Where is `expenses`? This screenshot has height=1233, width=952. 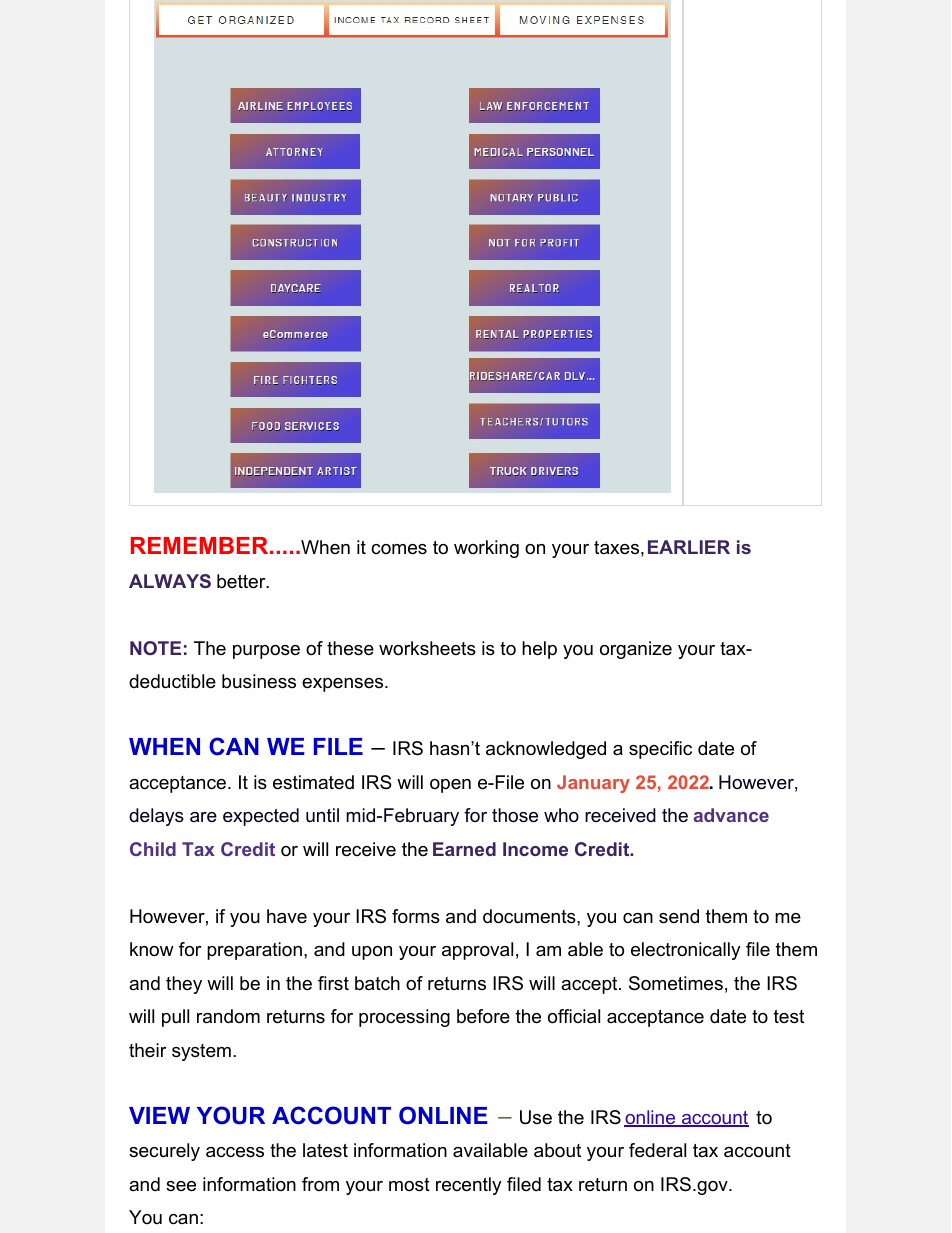 expenses is located at coordinates (344, 685).
